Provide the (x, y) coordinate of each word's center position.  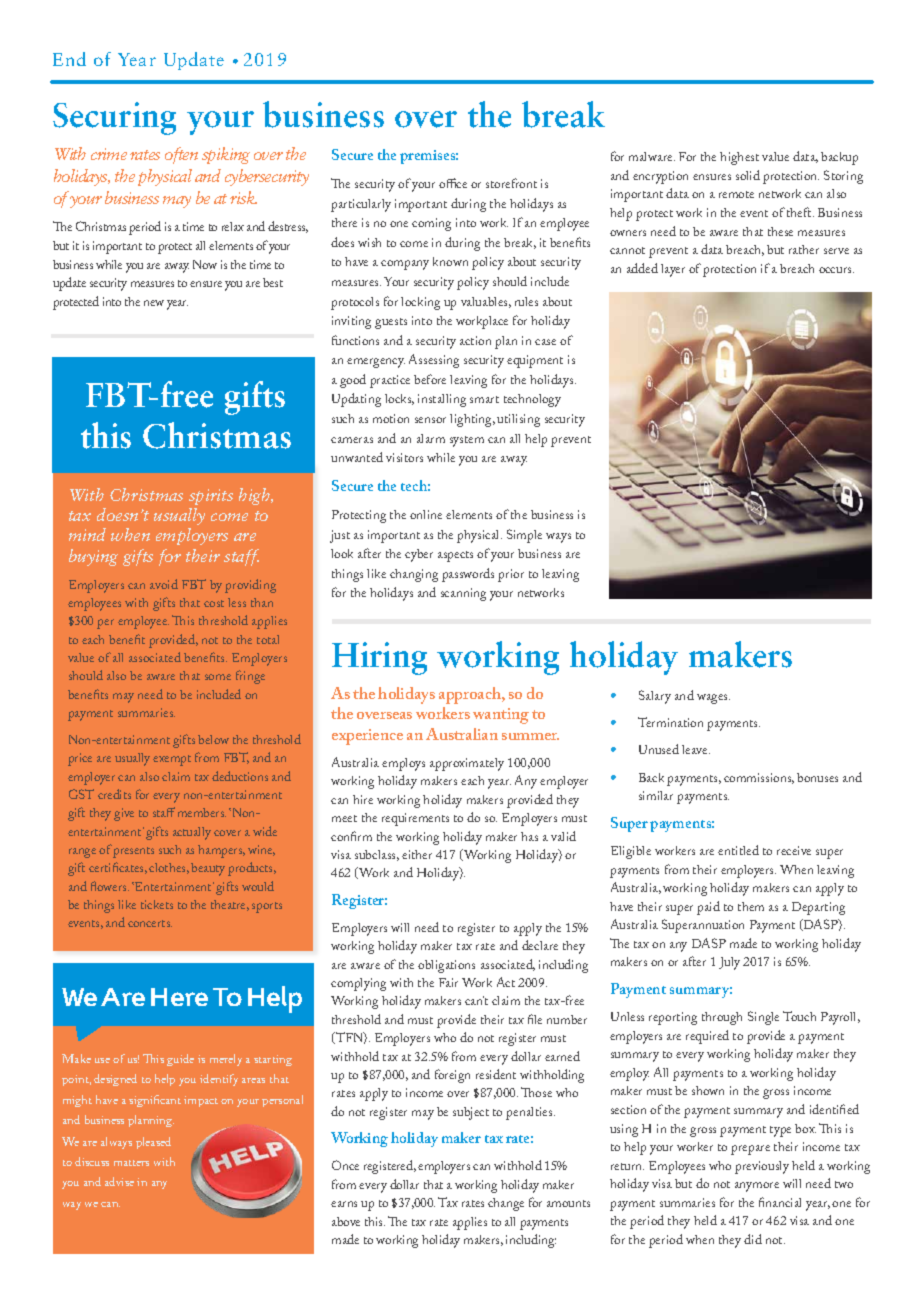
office (453, 183)
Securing (114, 118)
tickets (157, 904)
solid (748, 175)
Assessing (434, 361)
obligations (446, 966)
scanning (463, 594)
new (154, 303)
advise (119, 1181)
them (751, 906)
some (218, 677)
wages (713, 699)
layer (673, 270)
